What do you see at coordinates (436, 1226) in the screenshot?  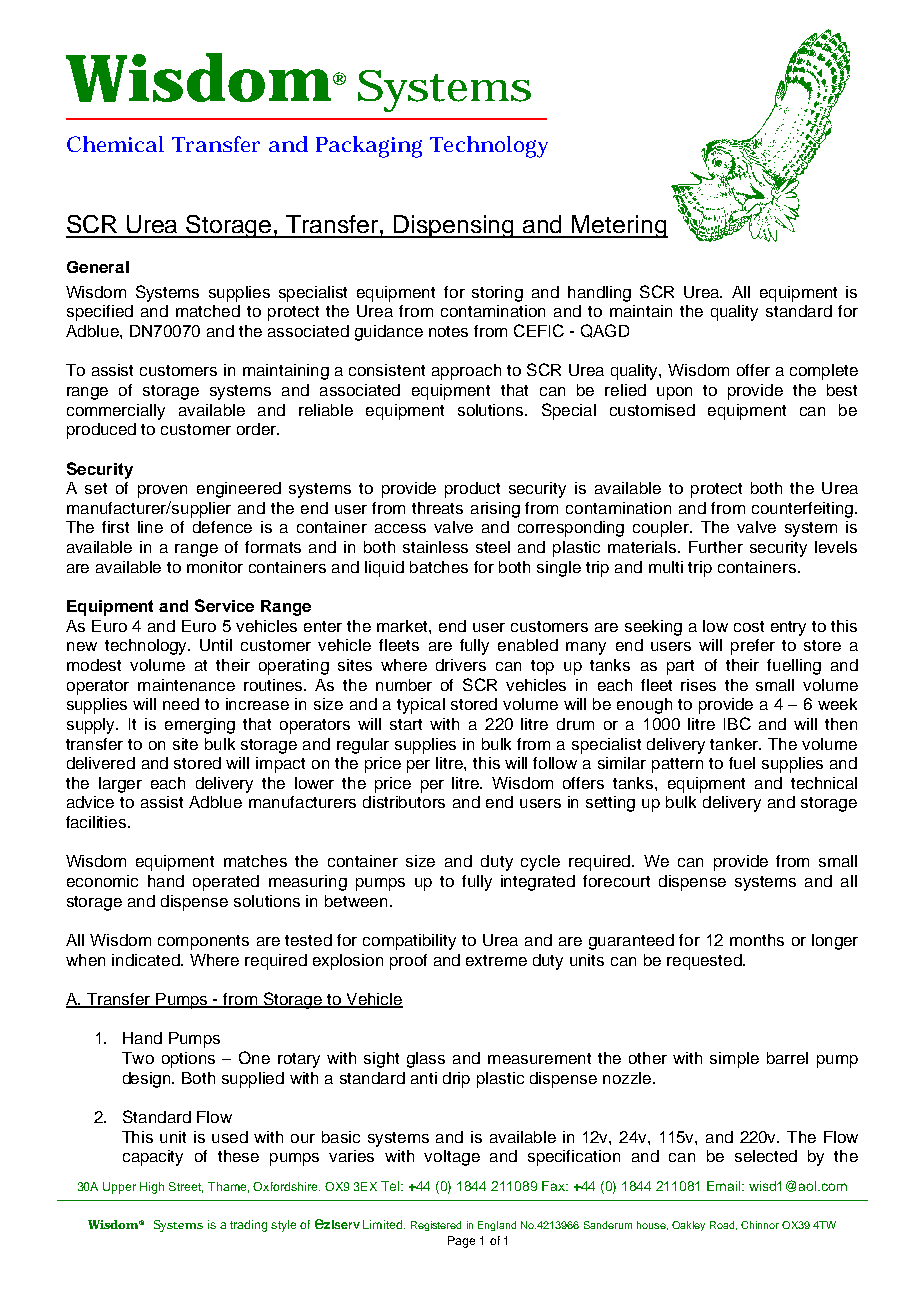 I see `Registered` at bounding box center [436, 1226].
